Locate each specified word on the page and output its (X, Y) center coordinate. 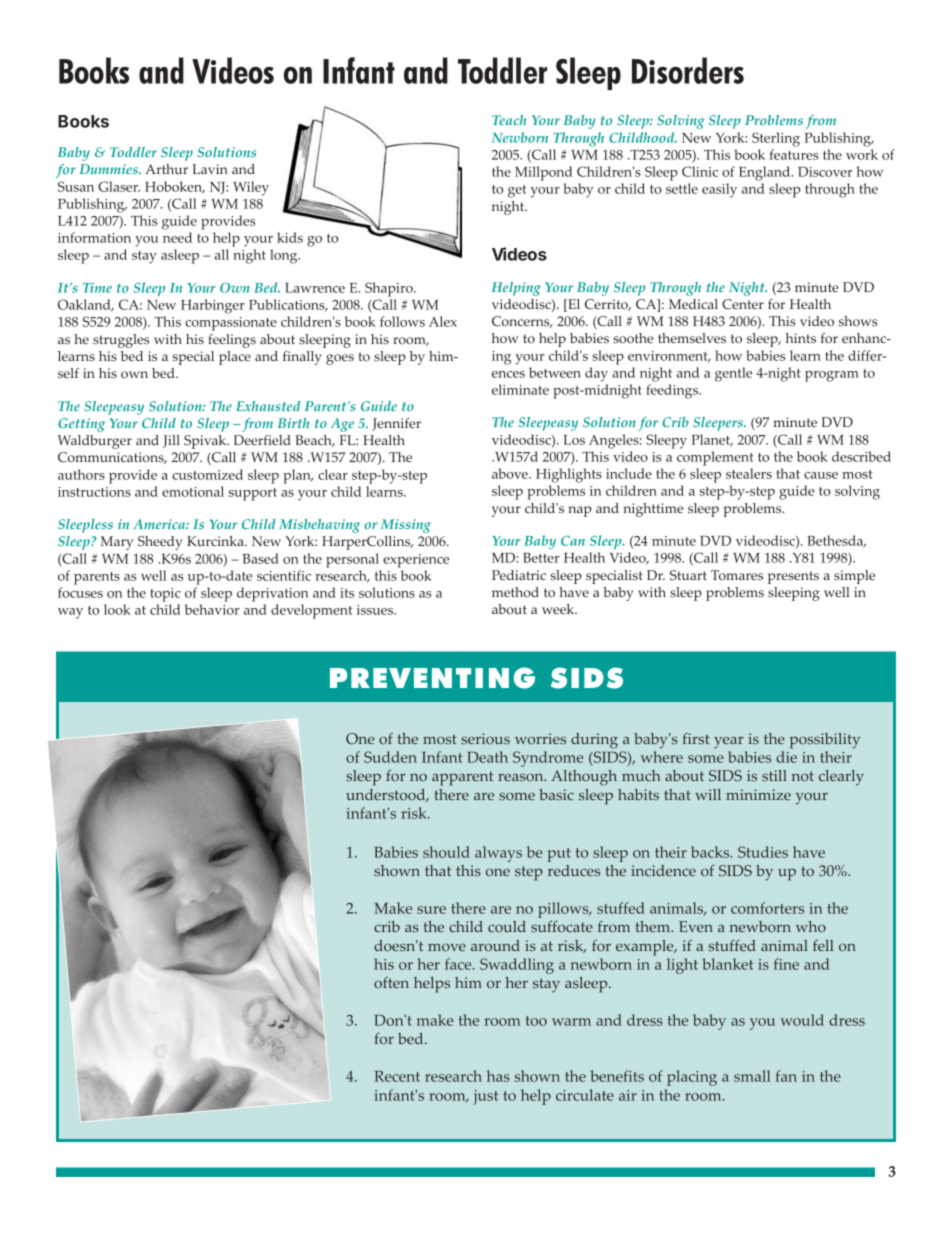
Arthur (166, 169)
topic (165, 595)
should (446, 852)
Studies (763, 852)
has (498, 1076)
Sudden (390, 757)
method (515, 592)
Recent (397, 1076)
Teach (509, 120)
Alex (443, 321)
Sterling (776, 139)
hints (801, 338)
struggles (121, 341)
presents (793, 577)
